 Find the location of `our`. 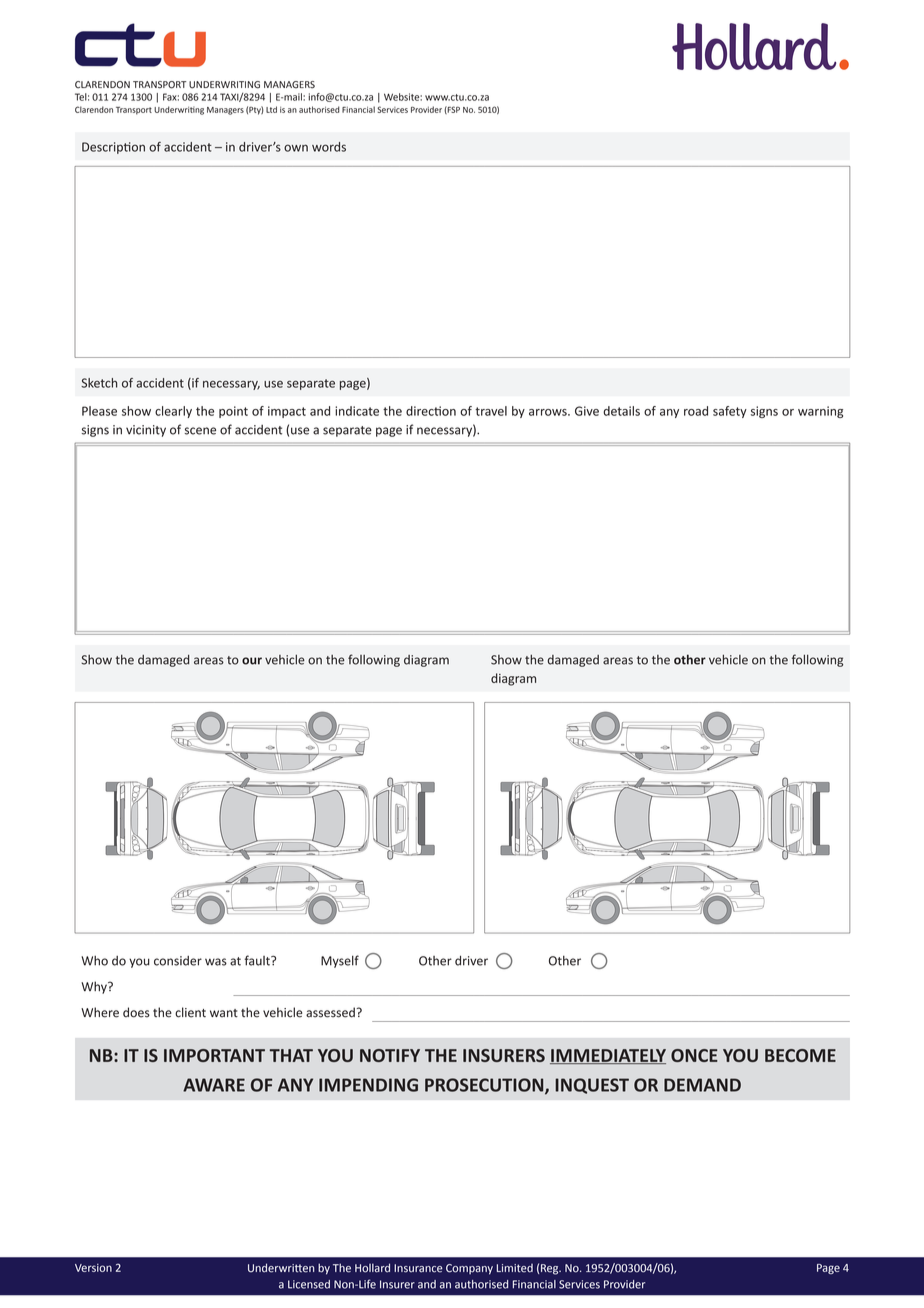

our is located at coordinates (252, 661).
